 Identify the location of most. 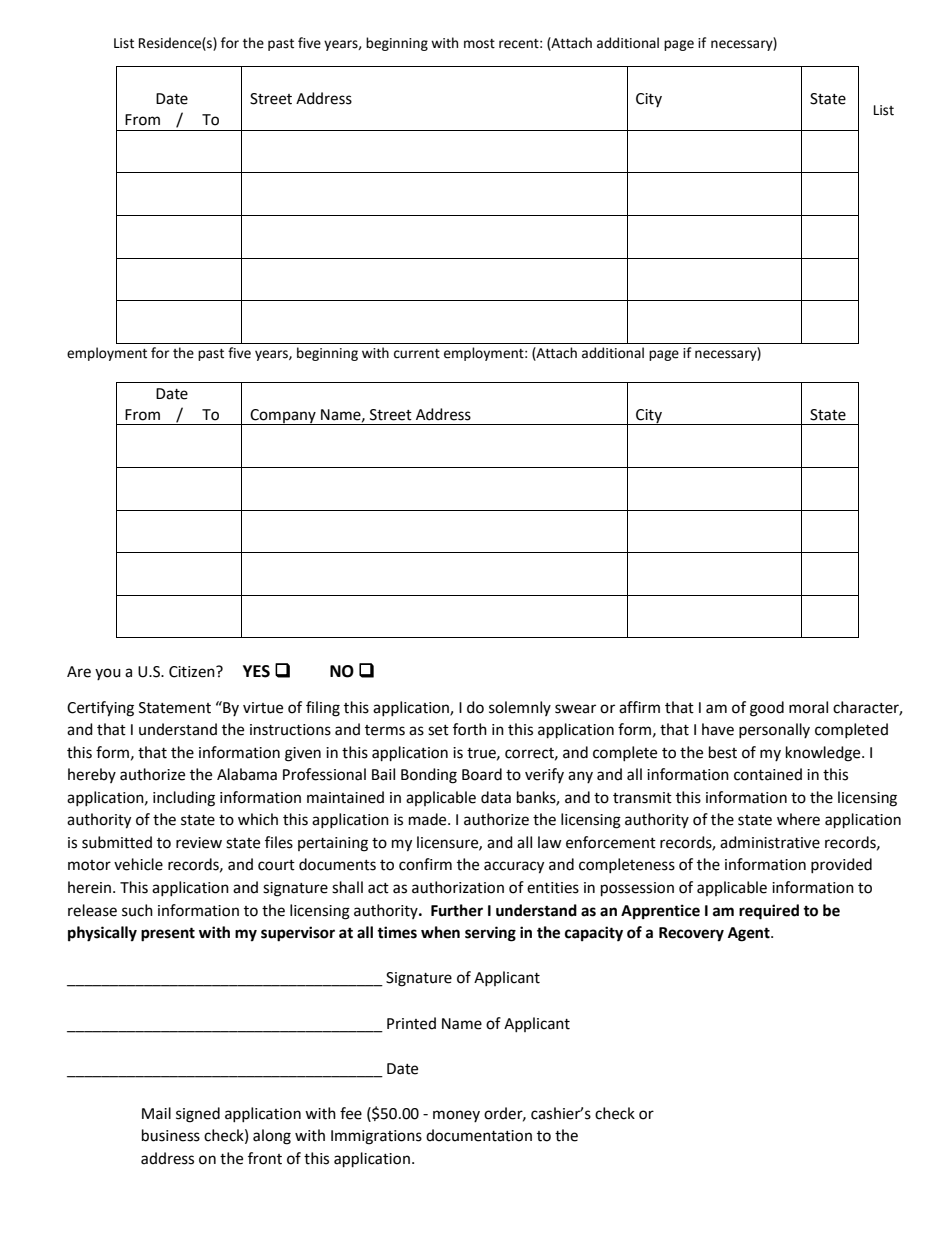
(479, 44).
